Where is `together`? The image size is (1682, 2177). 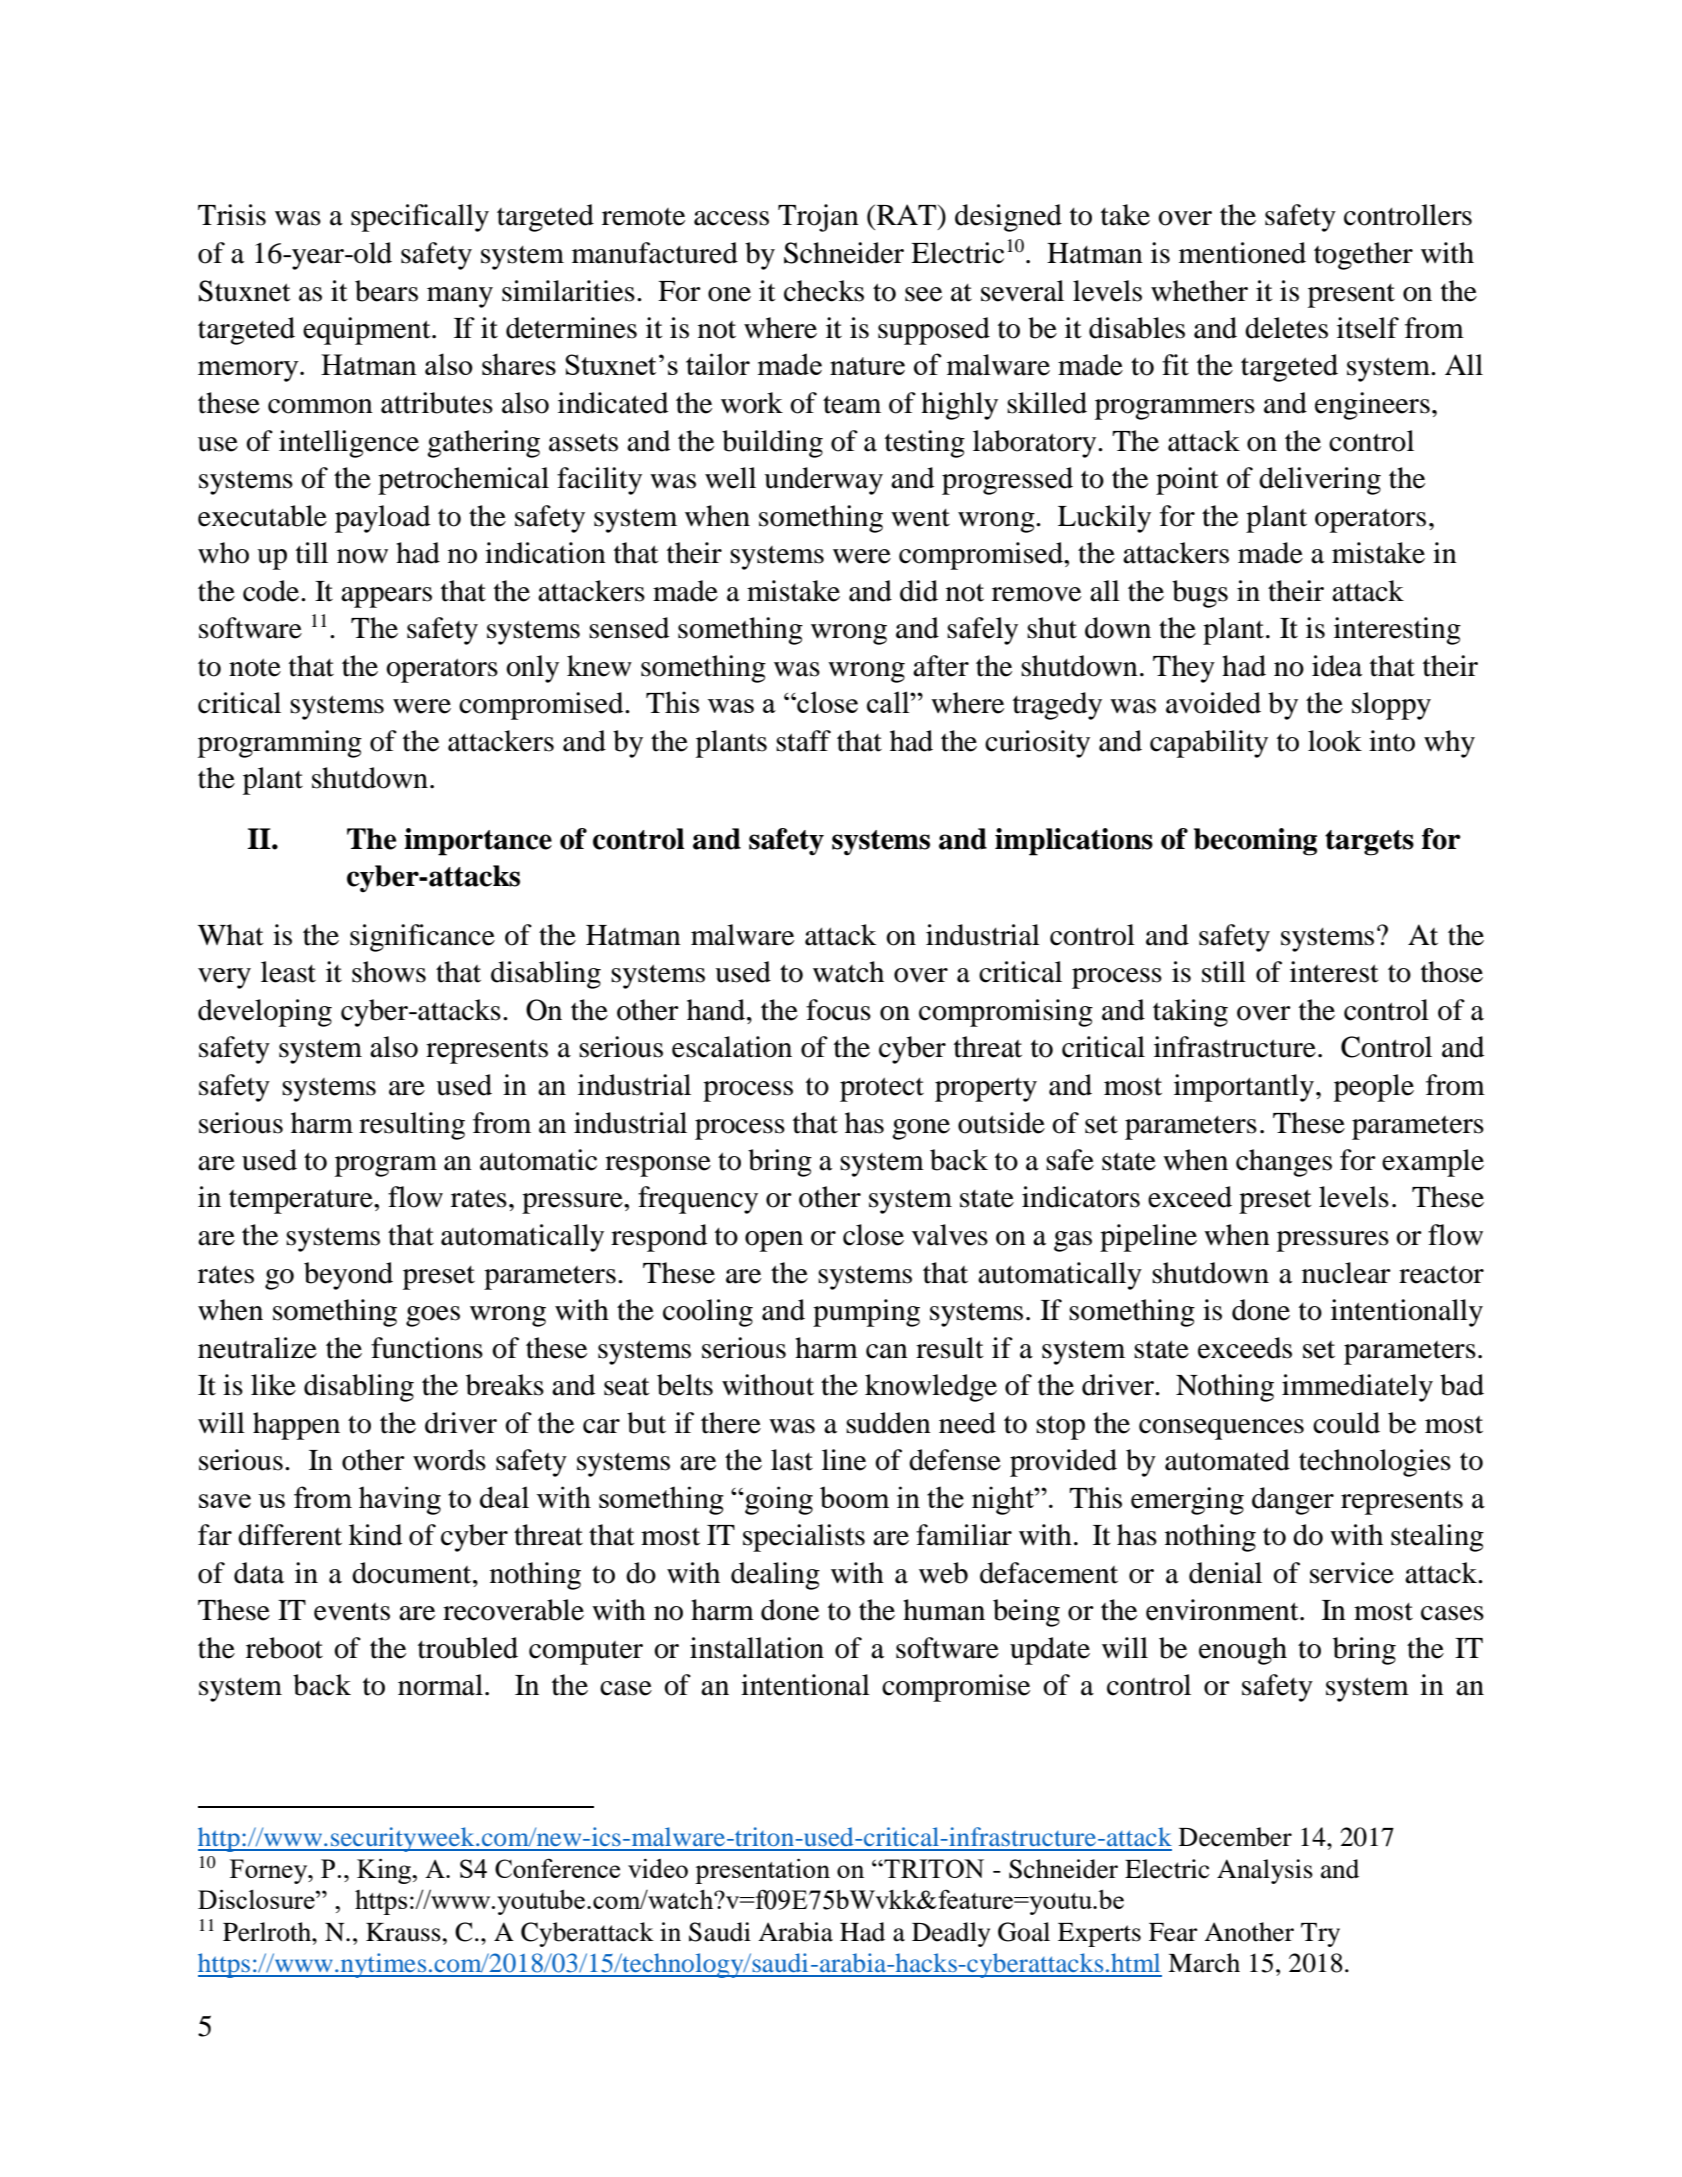 together is located at coordinates (1363, 256).
